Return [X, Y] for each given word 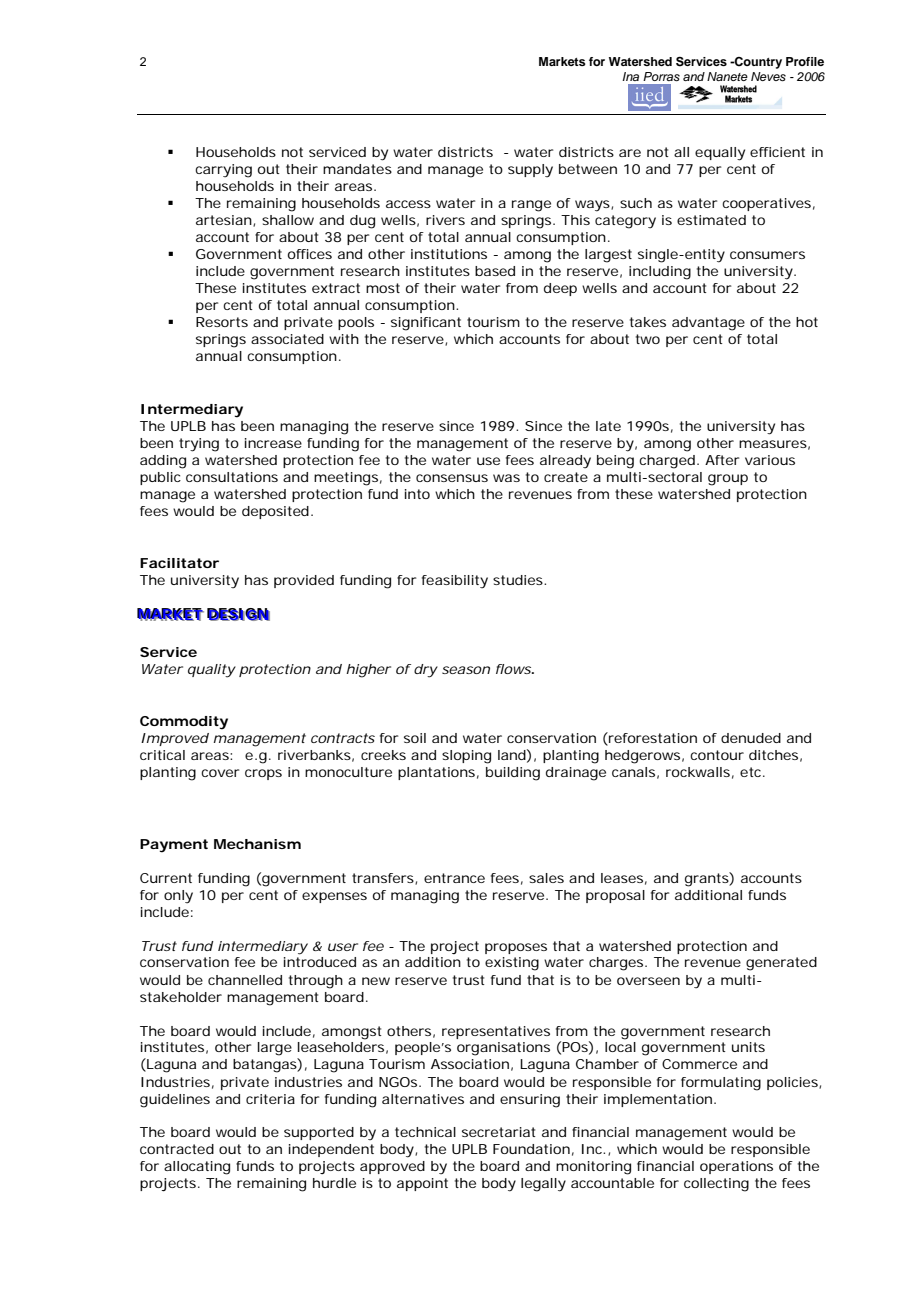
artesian [225, 221]
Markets [562, 61]
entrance [454, 878]
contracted [177, 1149]
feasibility [455, 582]
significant [426, 324]
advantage [708, 324]
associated [287, 339]
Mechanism [257, 844]
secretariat [499, 1132]
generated [781, 964]
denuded [751, 738]
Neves [768, 76]
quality [212, 671]
